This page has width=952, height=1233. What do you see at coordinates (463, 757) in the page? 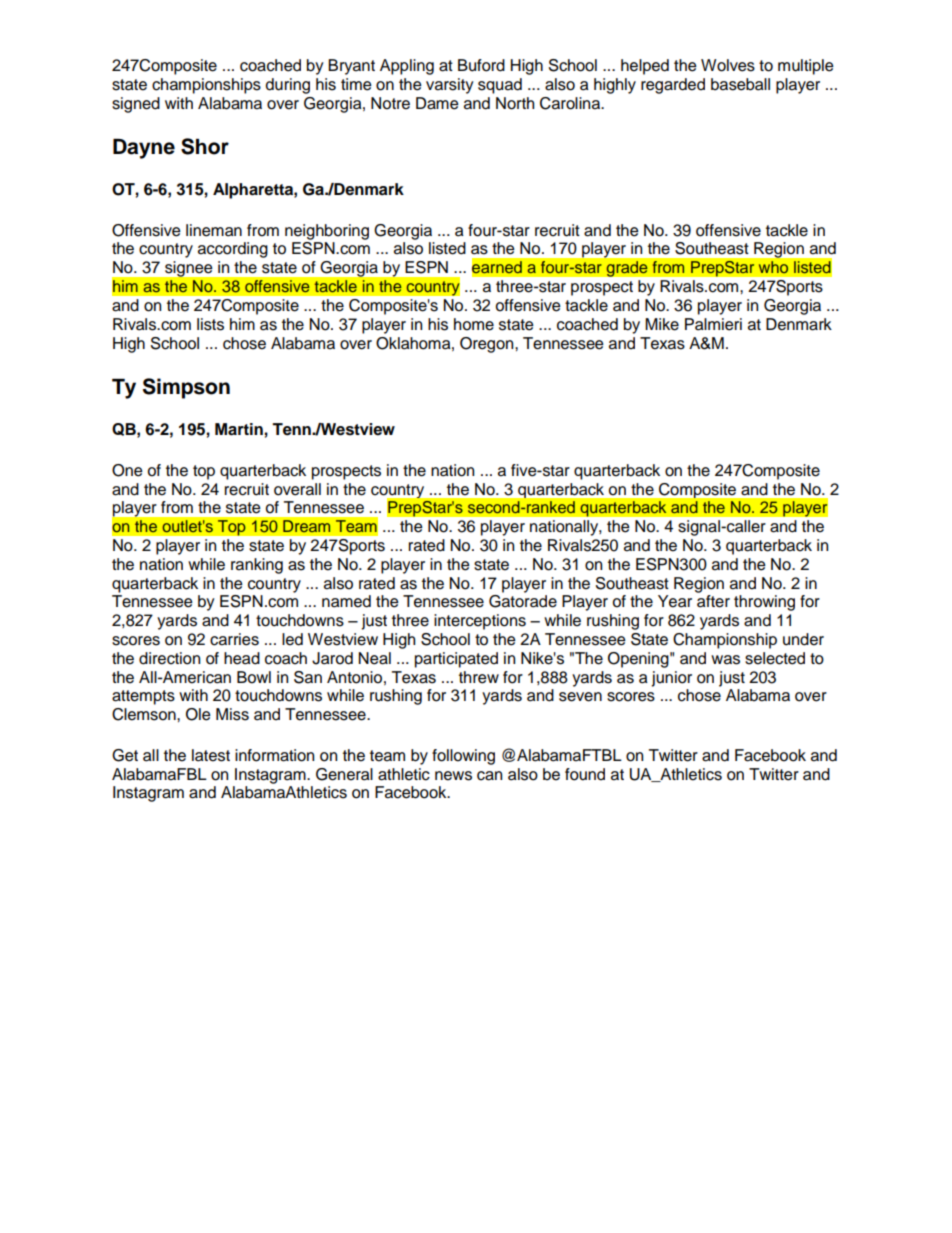
I see `following` at bounding box center [463, 757].
